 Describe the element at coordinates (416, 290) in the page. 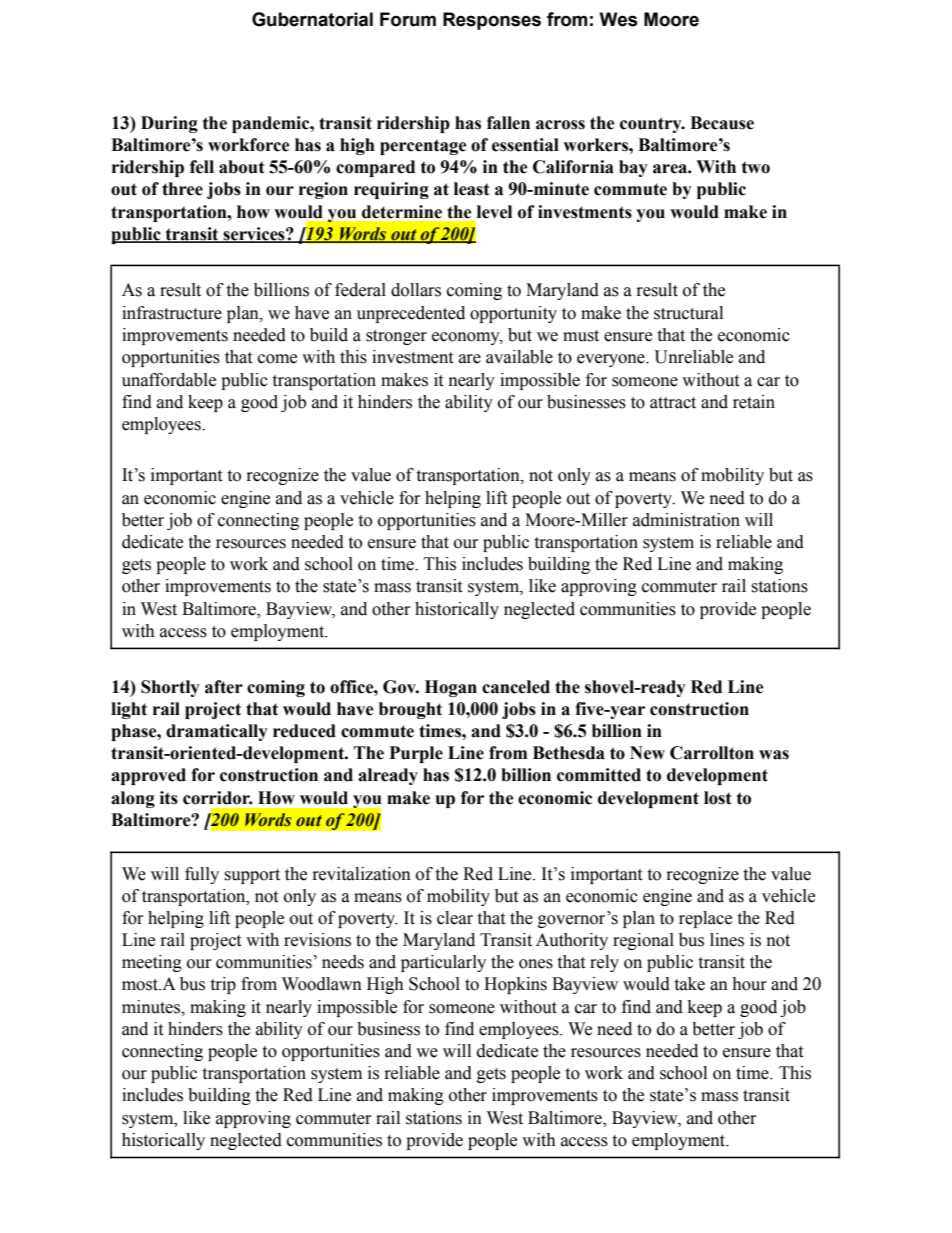

I see `dollars` at that location.
